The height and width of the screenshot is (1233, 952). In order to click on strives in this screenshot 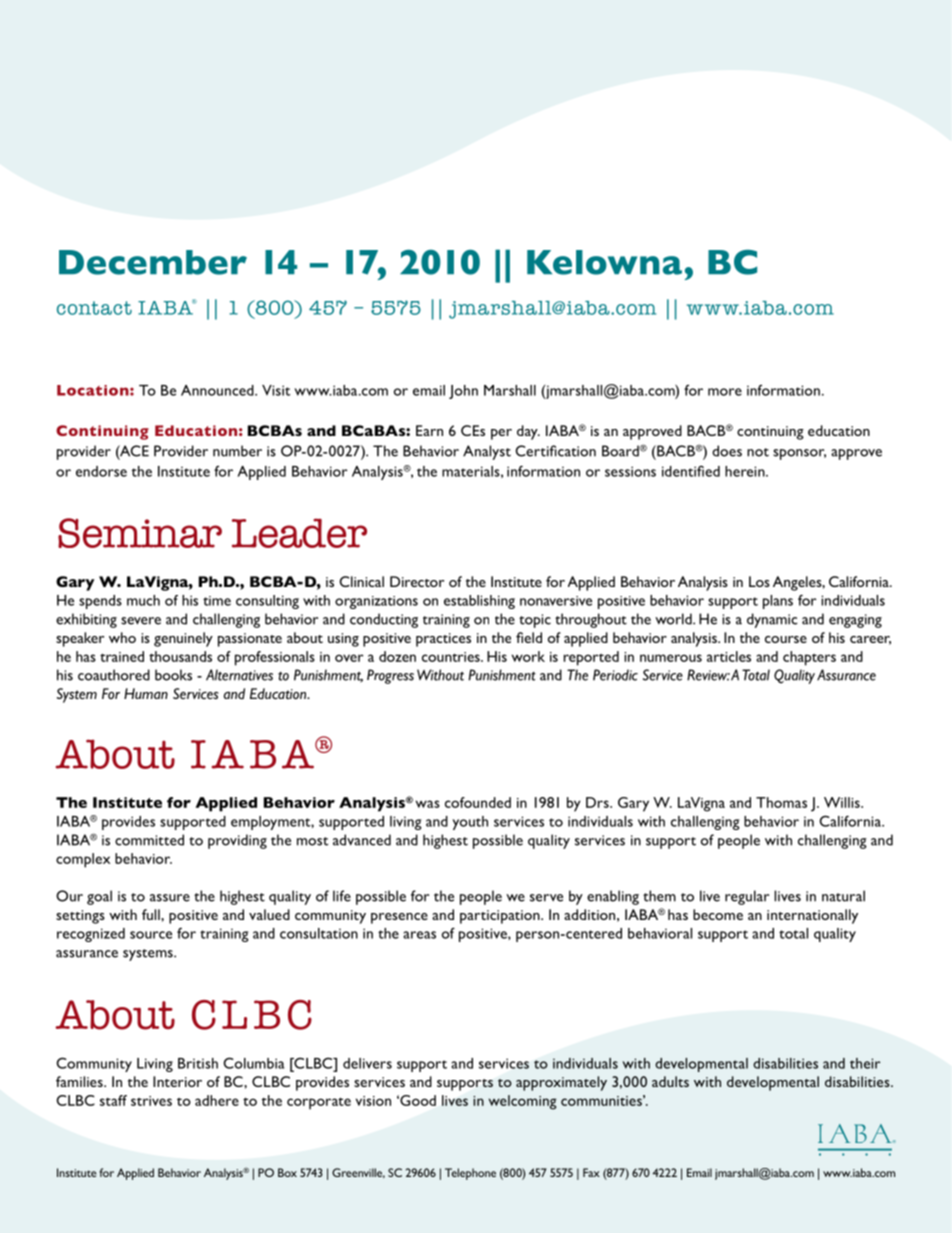, I will do `click(151, 1101)`.
